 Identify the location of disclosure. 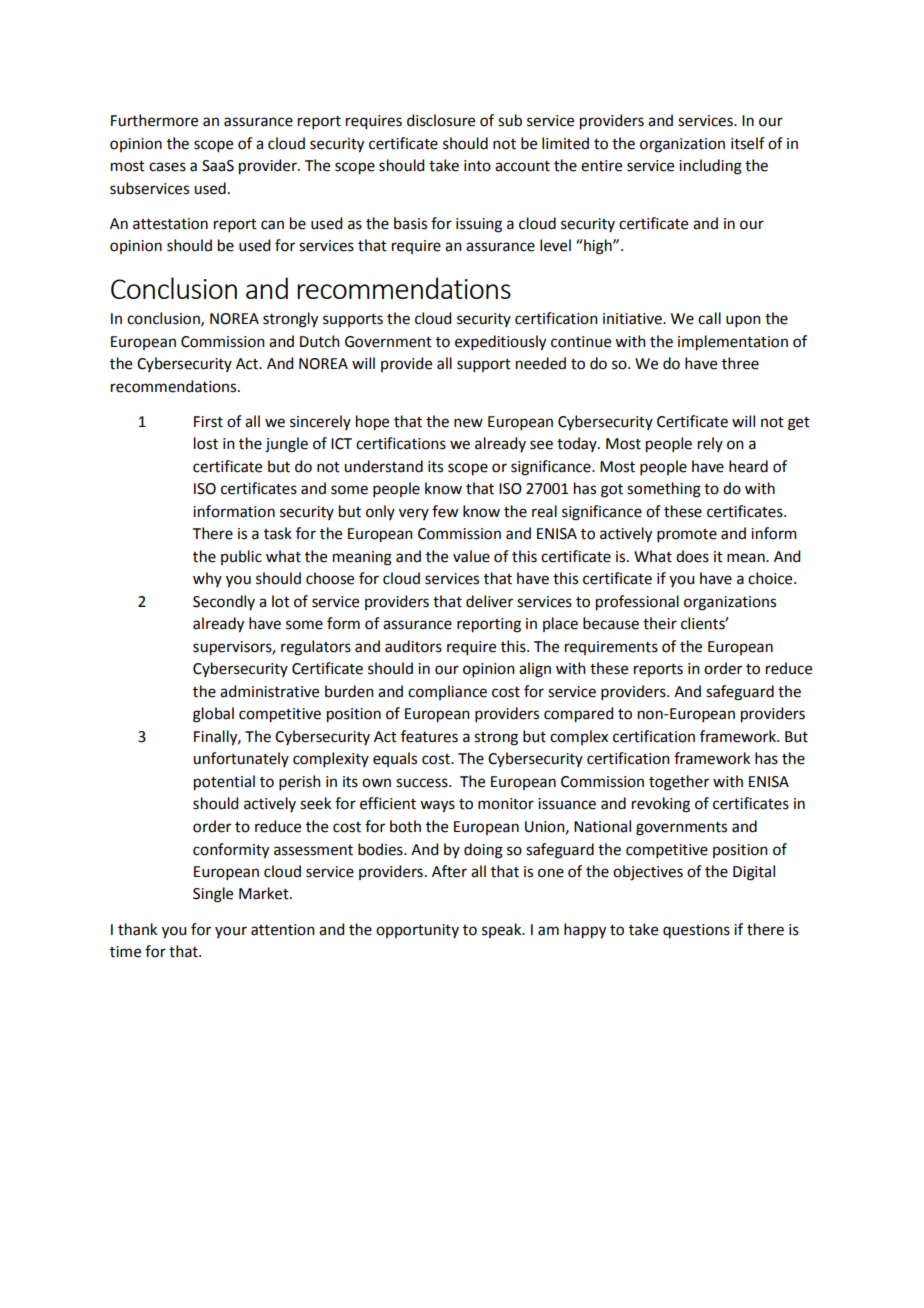
(441, 120).
